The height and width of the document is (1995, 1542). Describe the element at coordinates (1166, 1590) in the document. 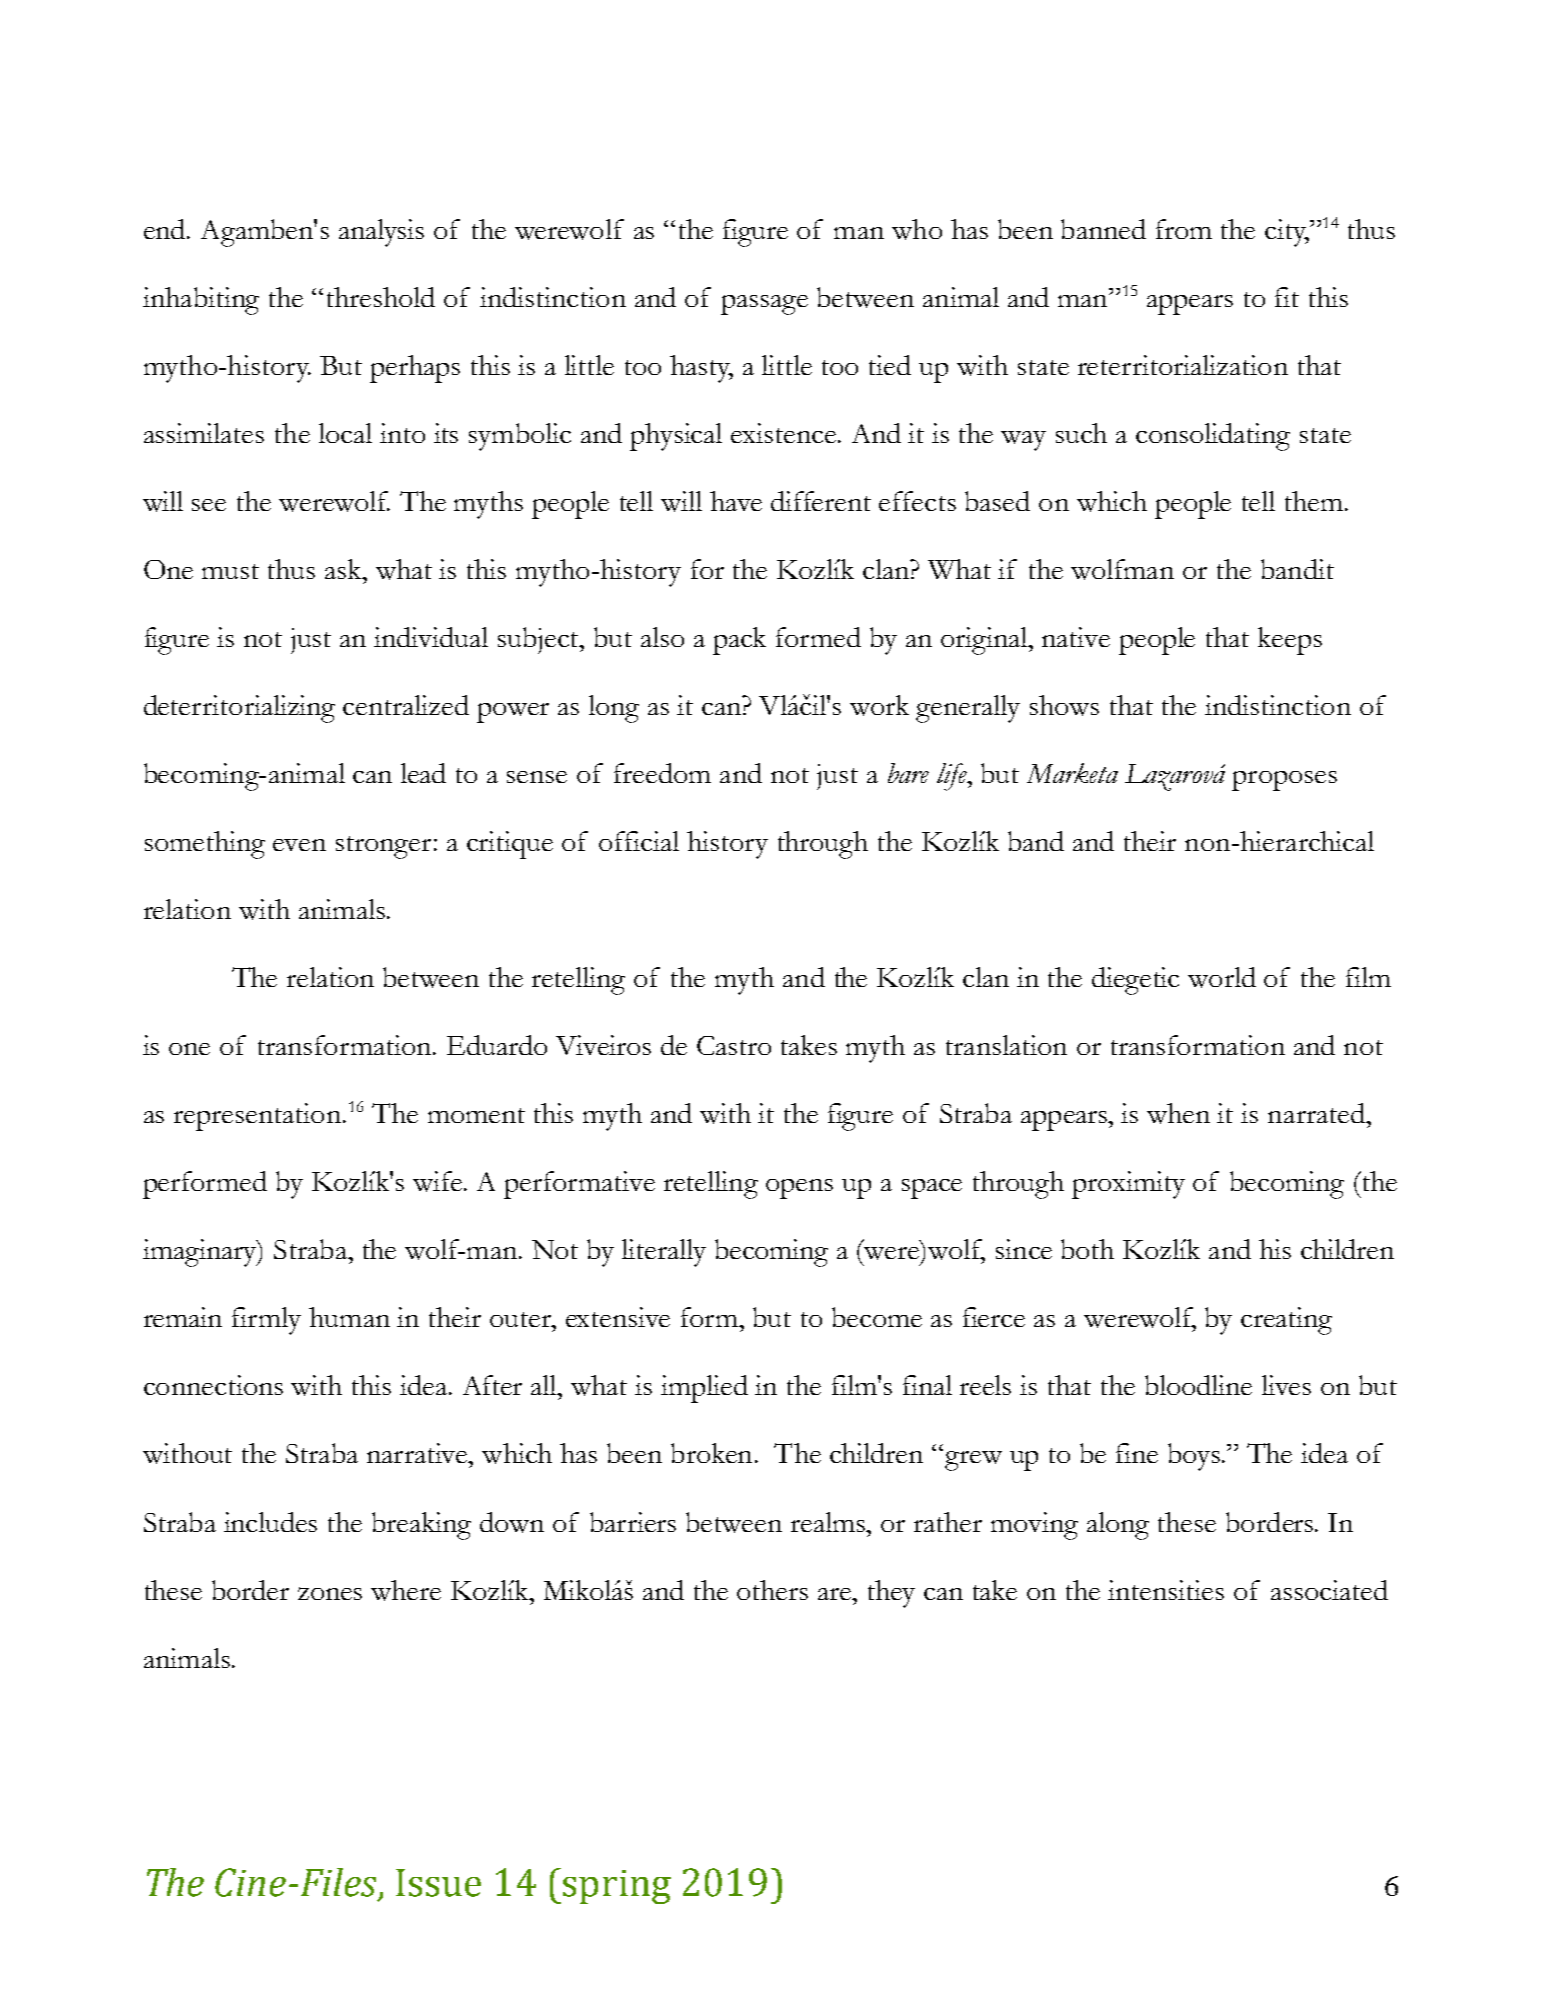

I see `intensities` at that location.
